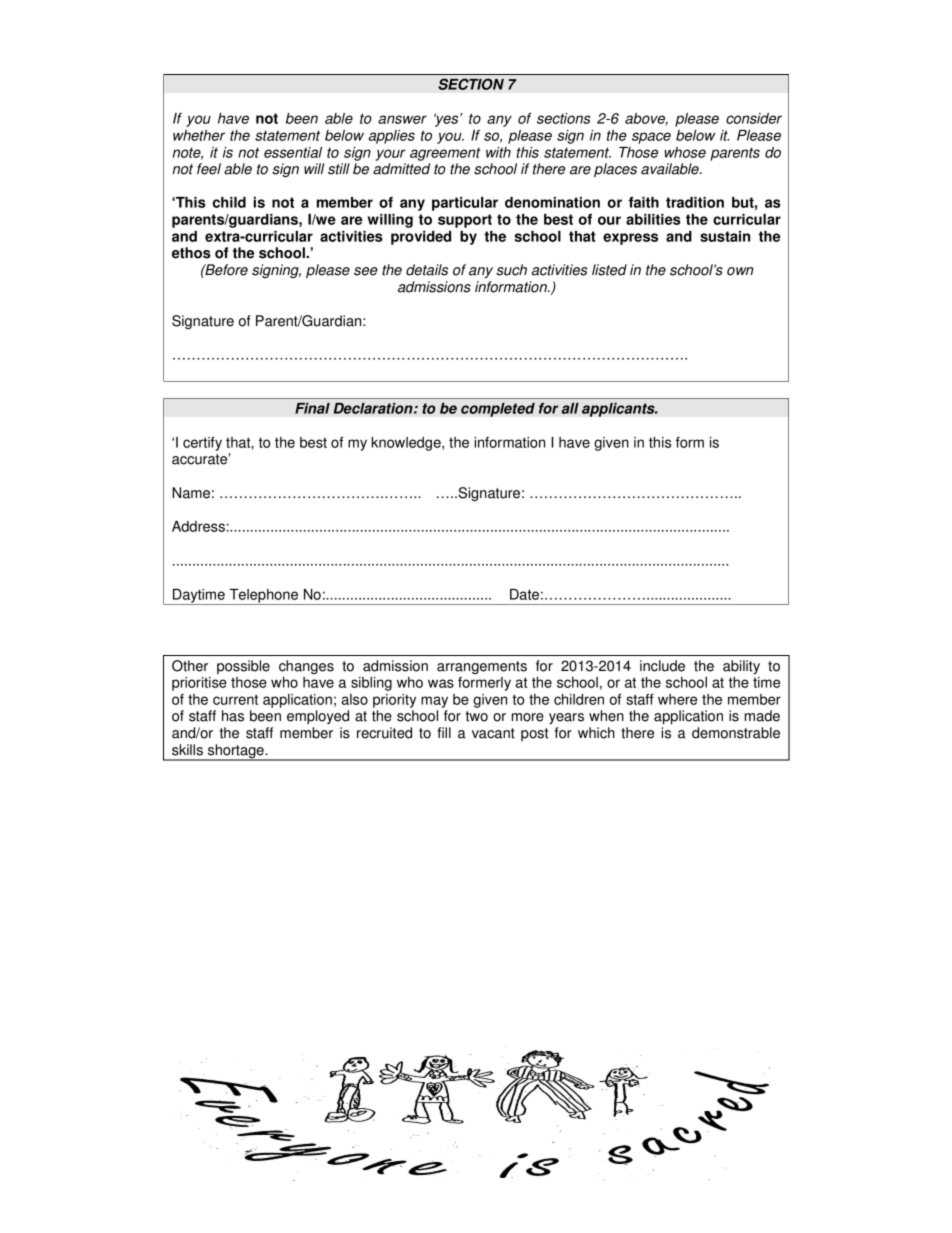  I want to click on completed, so click(498, 409).
